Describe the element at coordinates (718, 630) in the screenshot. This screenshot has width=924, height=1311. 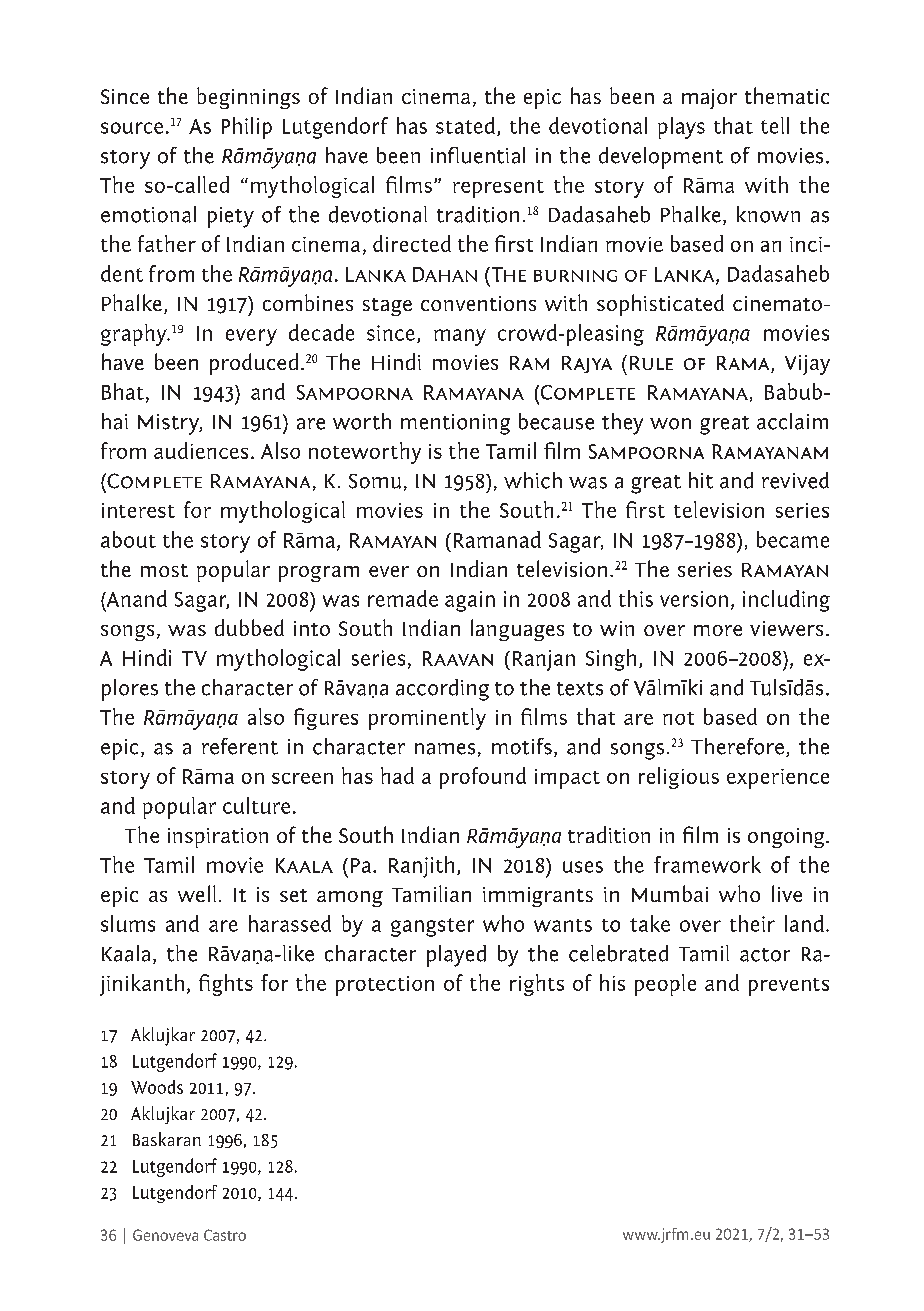
I see `more` at that location.
